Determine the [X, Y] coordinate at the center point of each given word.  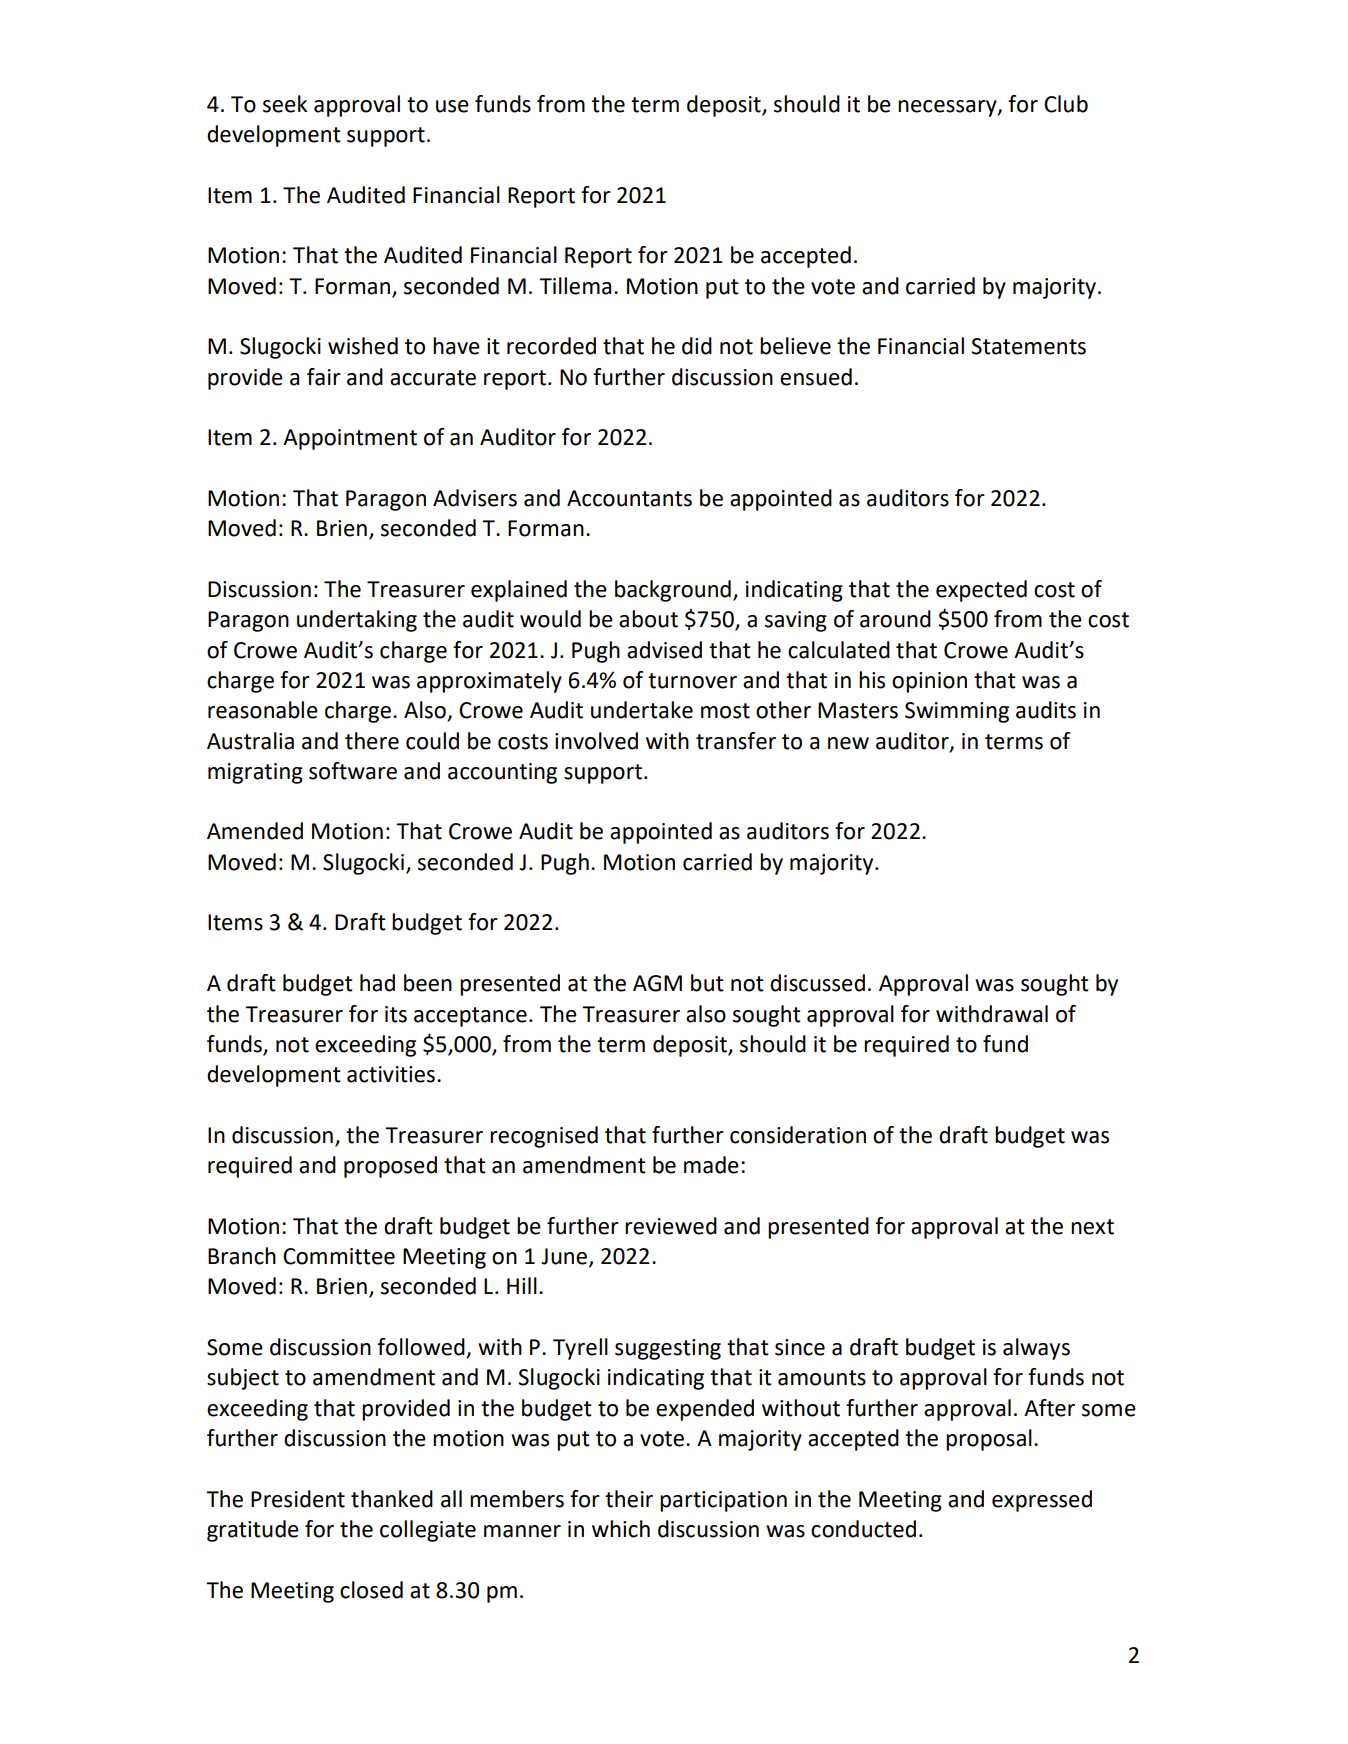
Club [1066, 104]
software [353, 771]
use [452, 106]
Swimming [957, 712]
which [621, 1529]
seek [285, 104]
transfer [736, 741]
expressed [1042, 1501]
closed [371, 1590]
